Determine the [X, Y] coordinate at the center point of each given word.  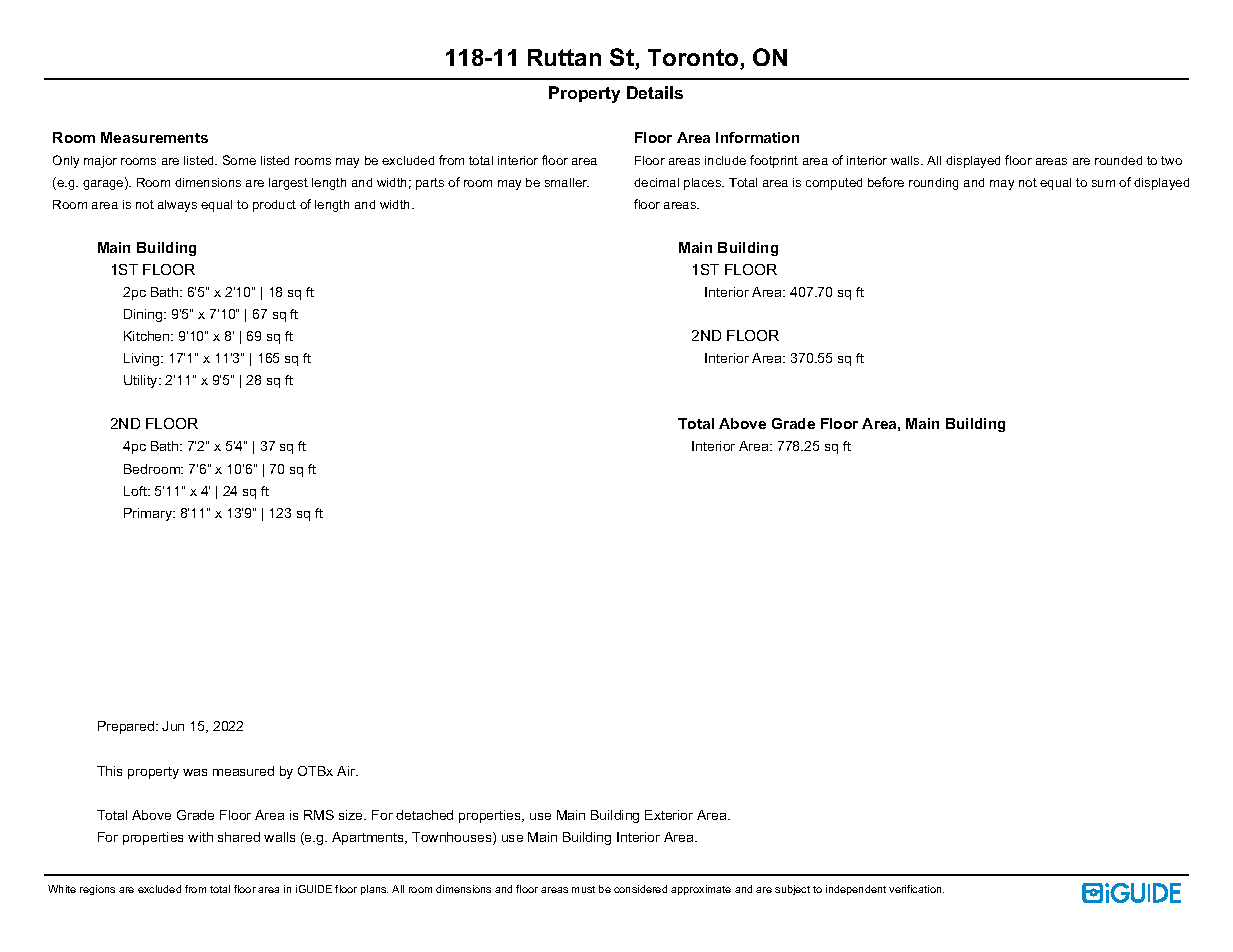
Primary [149, 514]
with [200, 837]
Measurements [154, 137]
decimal [656, 182]
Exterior [669, 815]
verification [916, 889]
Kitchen [148, 336]
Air [347, 771]
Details [655, 92]
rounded [1118, 160]
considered [640, 889]
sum [1103, 183]
